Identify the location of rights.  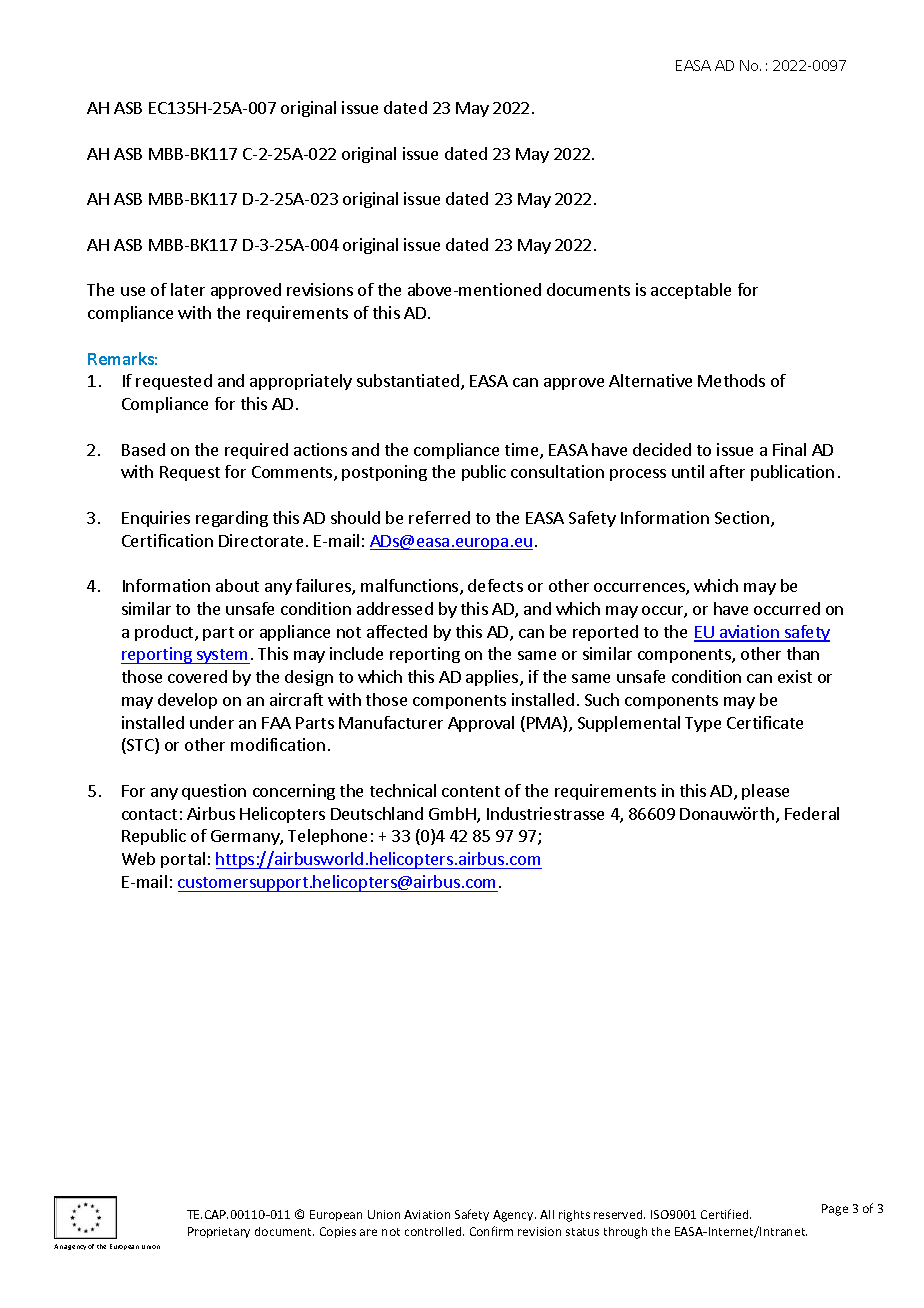
(574, 1216).
